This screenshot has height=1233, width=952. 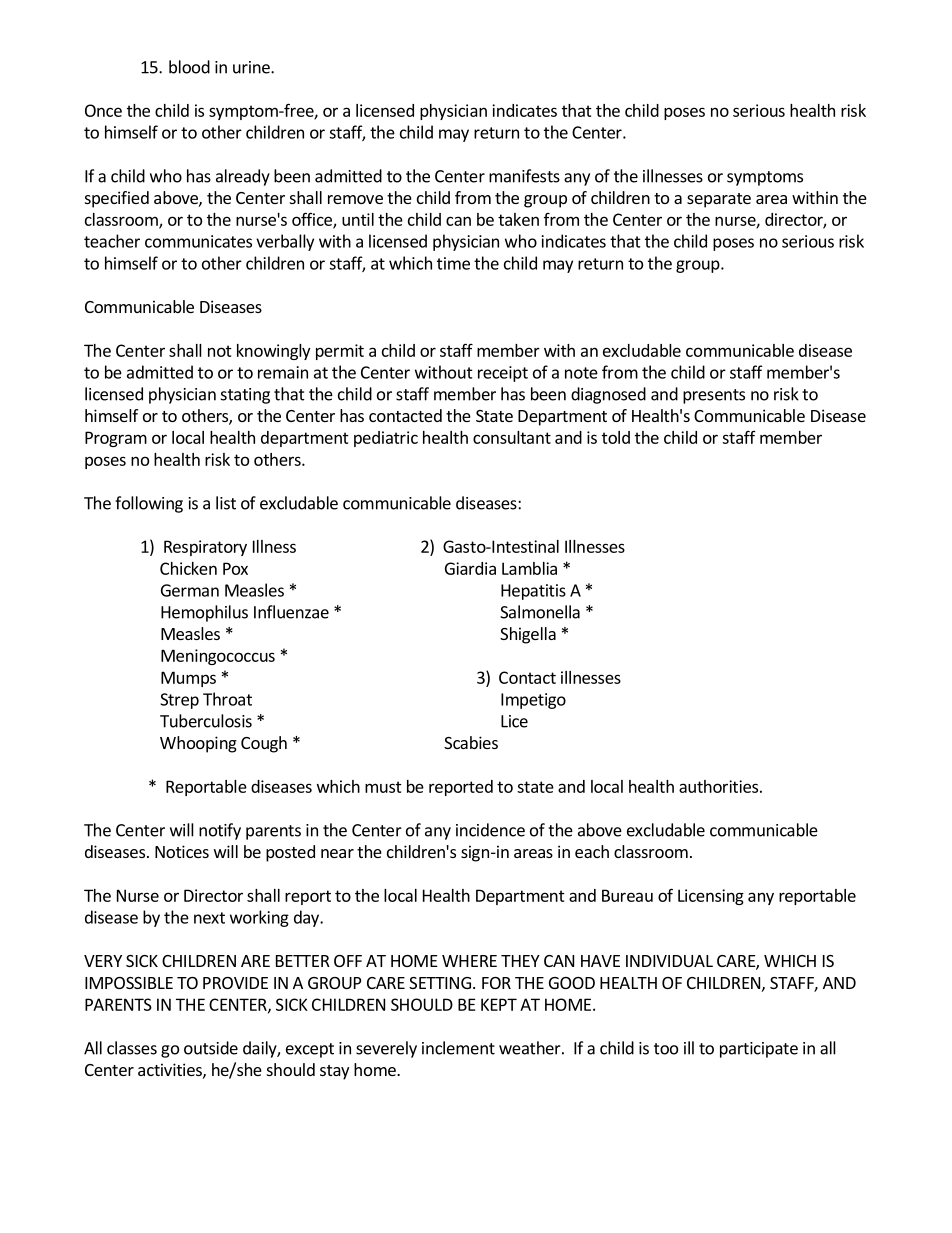 What do you see at coordinates (666, 1049) in the screenshot?
I see `too` at bounding box center [666, 1049].
